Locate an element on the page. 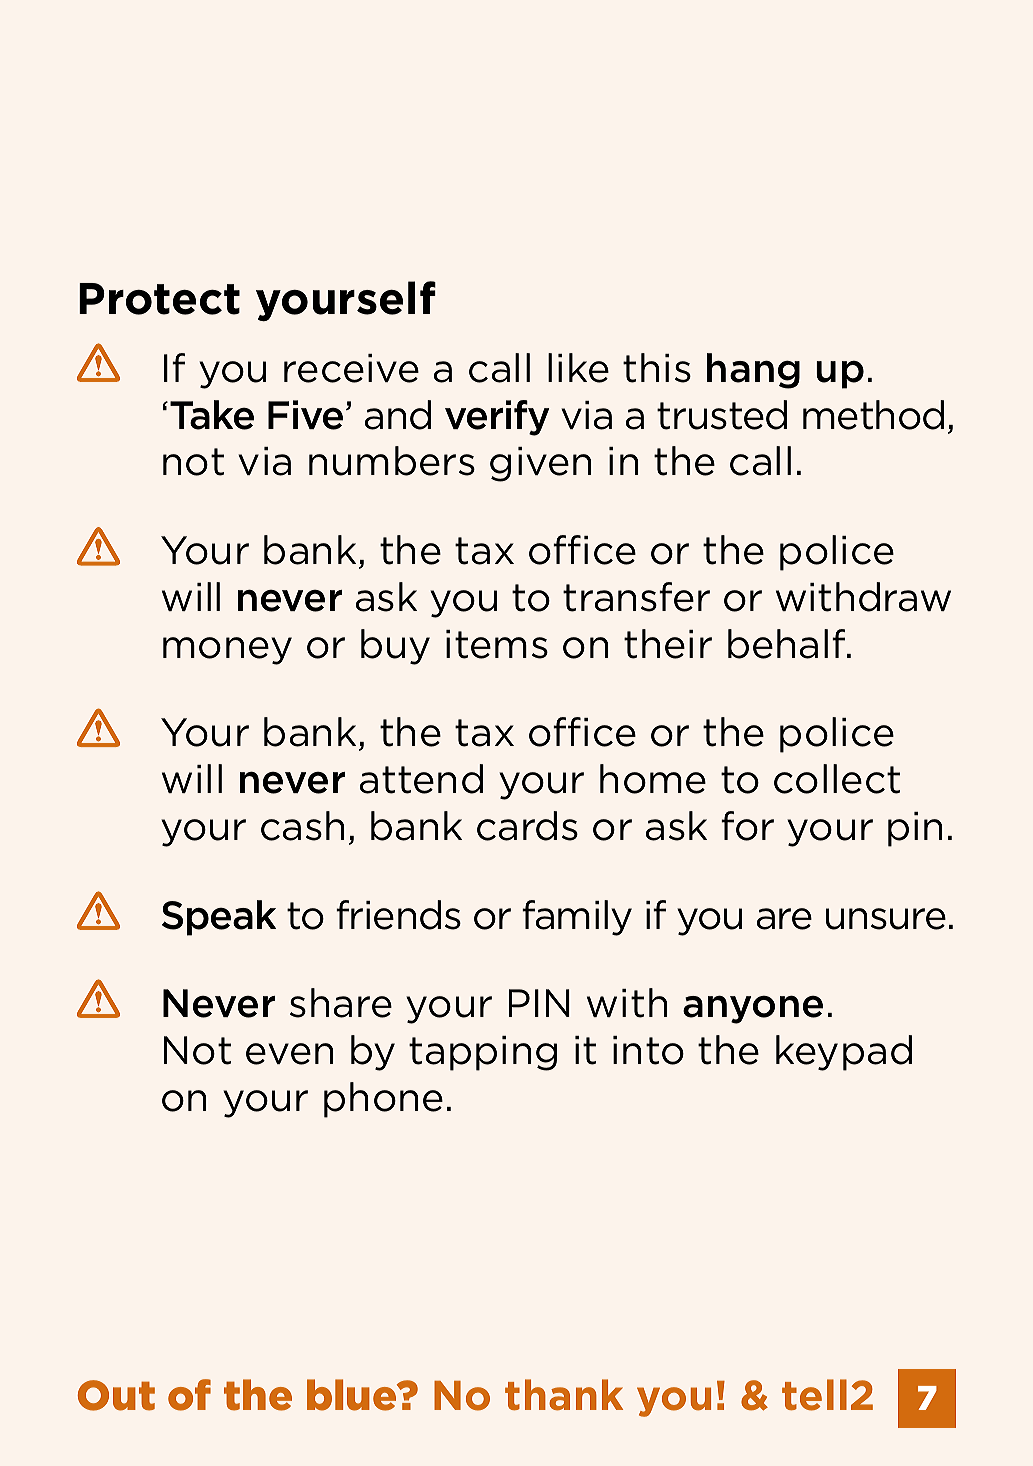 The height and width of the document is (1466, 1033). like is located at coordinates (578, 368).
